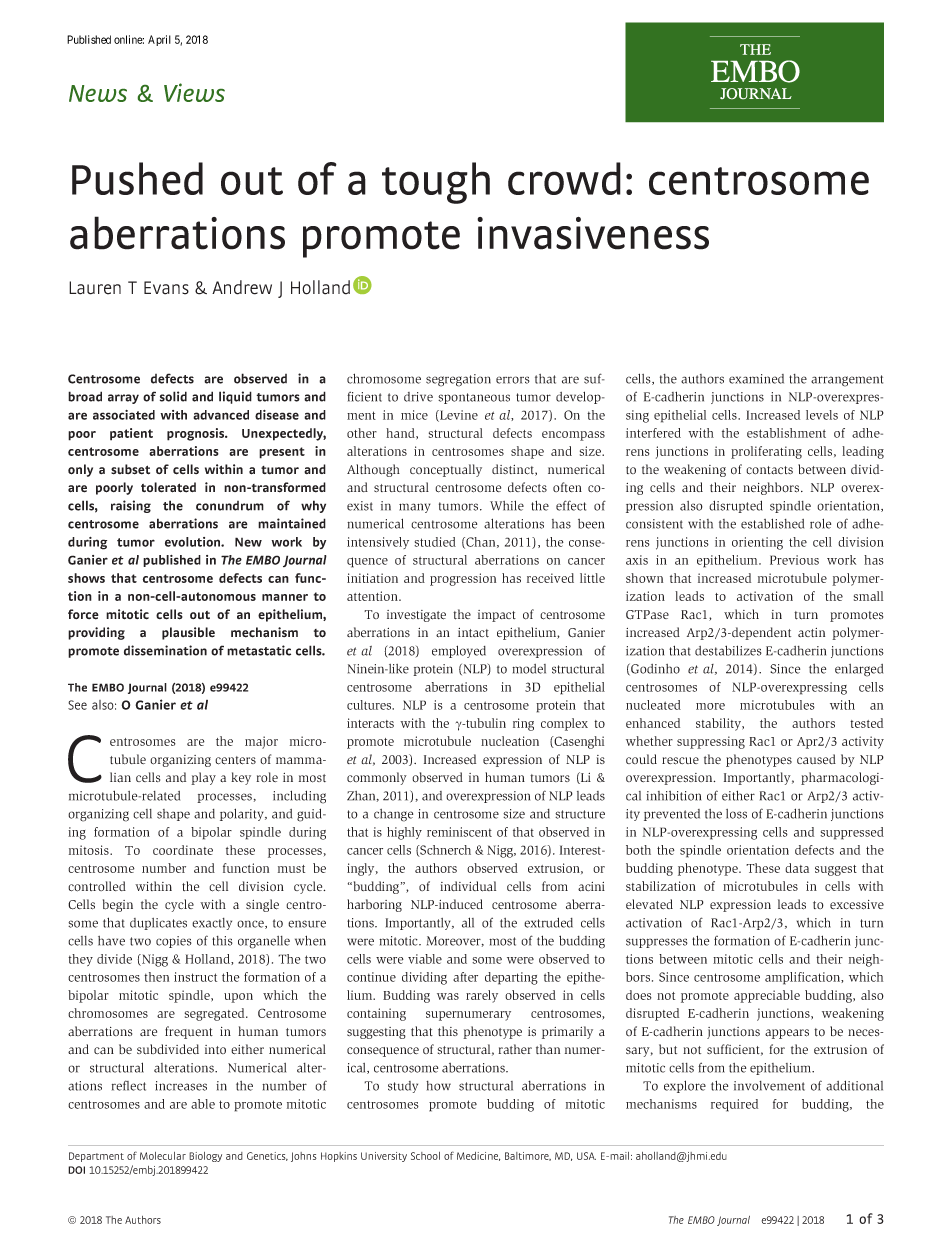 The image size is (952, 1251). Describe the element at coordinates (436, 183) in the screenshot. I see `tough` at that location.
